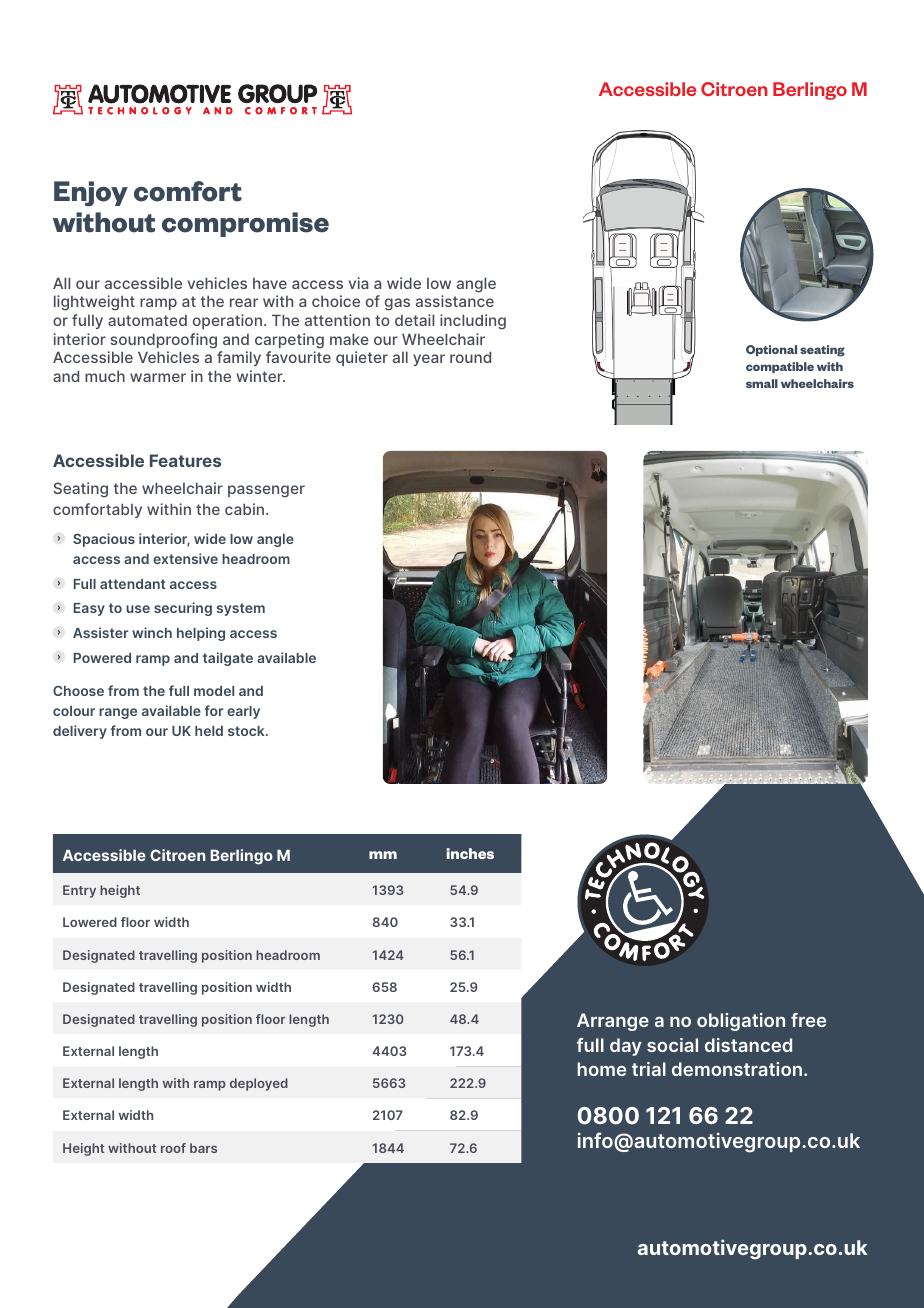 This page has width=924, height=1308. Describe the element at coordinates (771, 350) in the page. I see `Optional` at that location.
